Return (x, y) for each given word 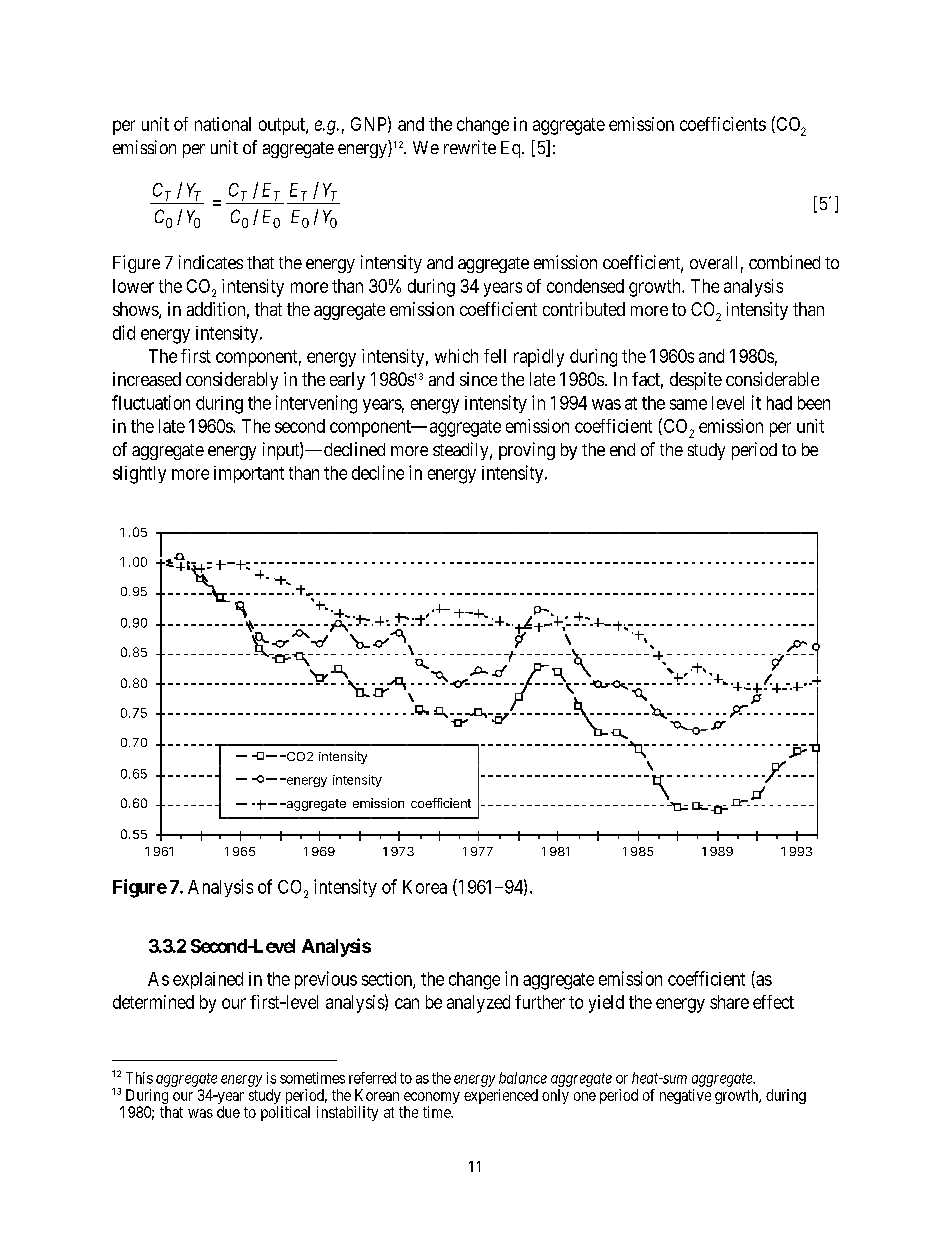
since (478, 379)
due (228, 1112)
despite (696, 381)
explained (208, 980)
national (223, 124)
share (729, 1002)
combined (784, 262)
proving (527, 451)
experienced (501, 1096)
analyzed (478, 1004)
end (622, 449)
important (249, 474)
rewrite (470, 147)
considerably (232, 381)
